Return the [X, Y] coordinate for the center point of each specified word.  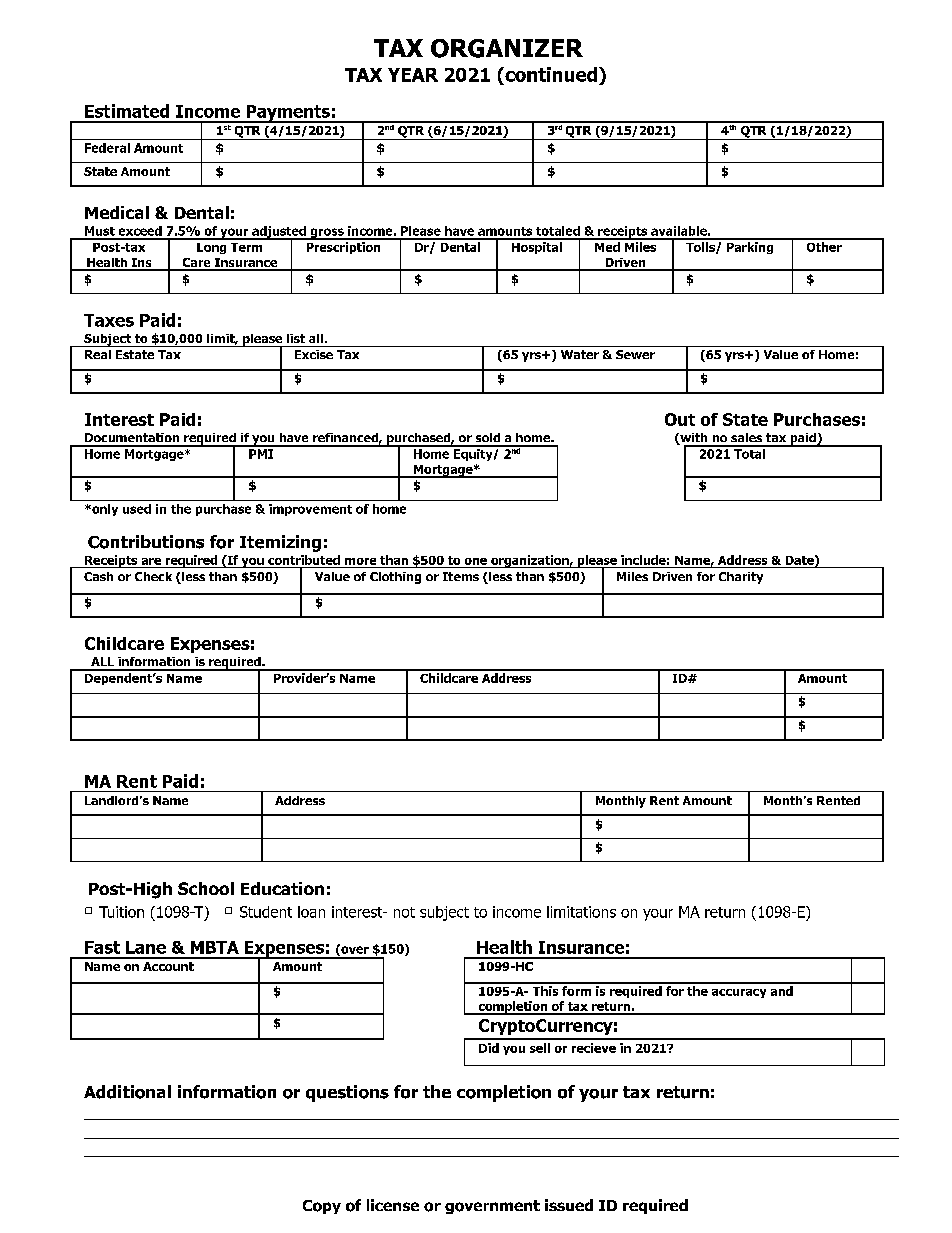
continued [550, 74]
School [206, 888]
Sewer [635, 354]
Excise [314, 354]
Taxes [109, 320]
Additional [127, 1092]
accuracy [739, 993]
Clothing [395, 578]
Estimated [127, 111]
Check [153, 576]
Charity [741, 578]
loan [311, 912]
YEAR [413, 75]
